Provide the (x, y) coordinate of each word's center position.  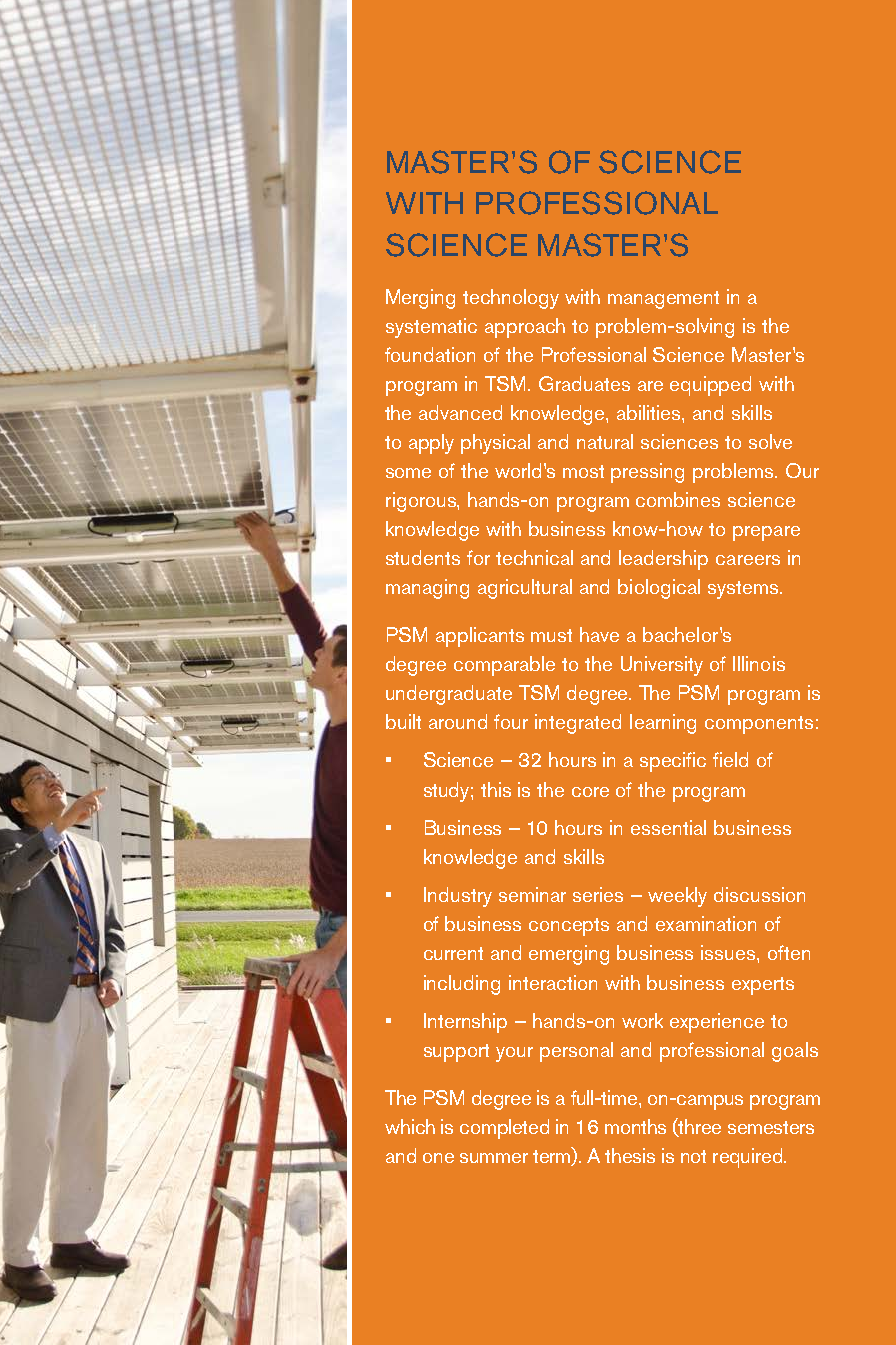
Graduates (584, 383)
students (423, 557)
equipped (710, 386)
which (410, 1126)
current (453, 953)
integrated (578, 724)
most (583, 471)
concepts (569, 927)
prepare (766, 533)
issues (729, 952)
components (759, 725)
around (458, 721)
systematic (431, 328)
